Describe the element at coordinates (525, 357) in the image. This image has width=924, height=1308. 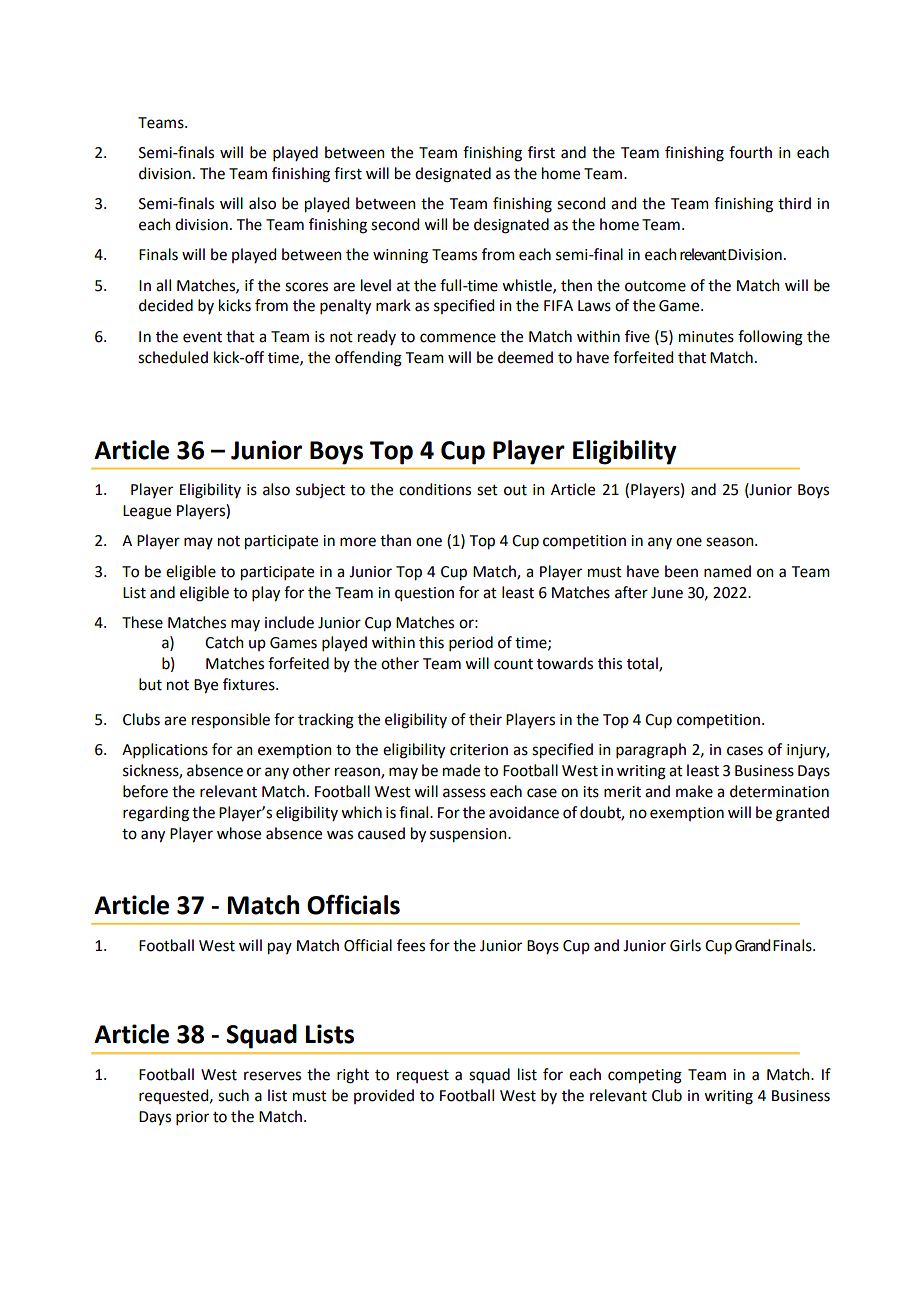
I see `deemed` at that location.
